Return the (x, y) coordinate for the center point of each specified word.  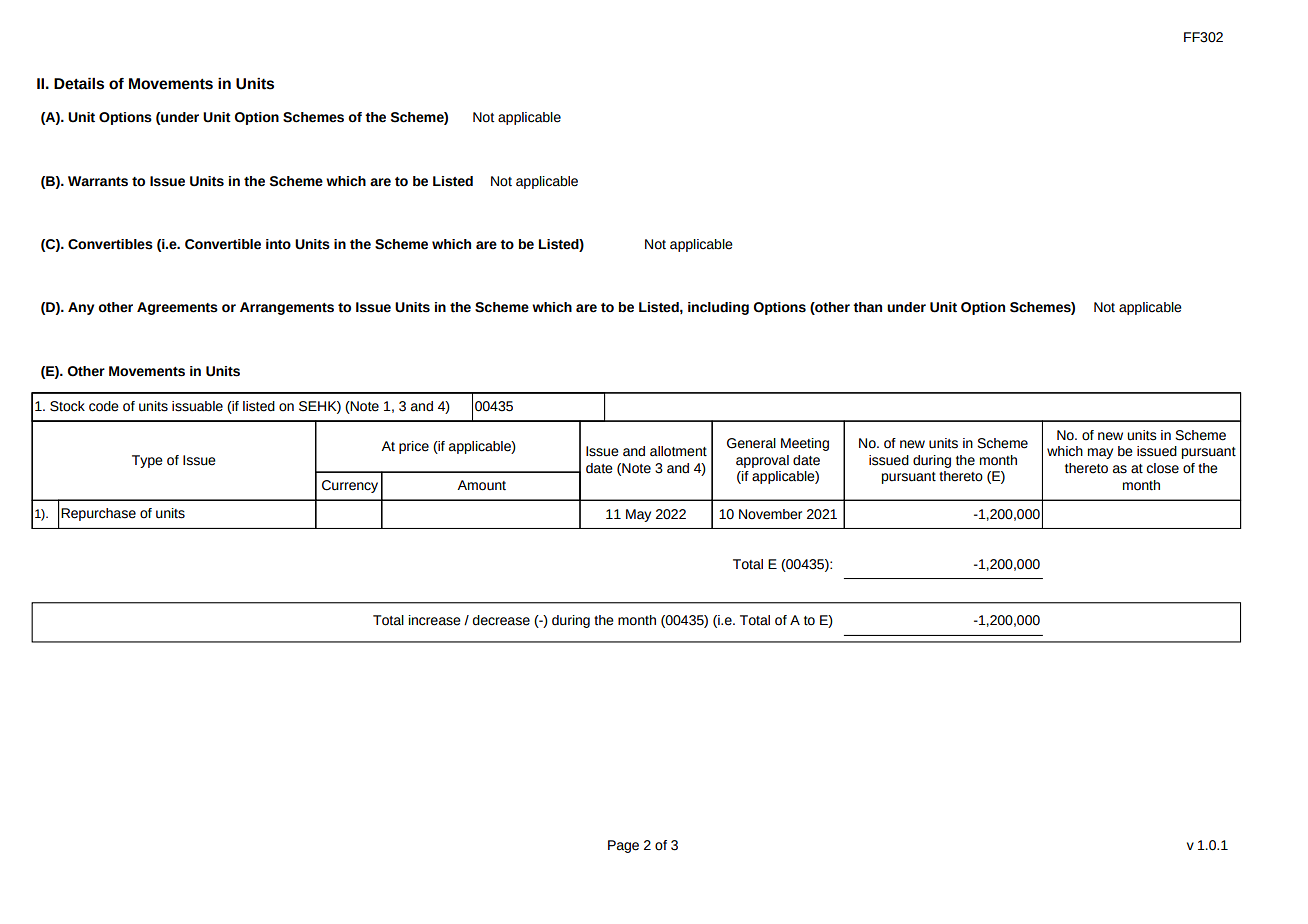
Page (623, 846)
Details (79, 84)
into (278, 244)
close (1163, 468)
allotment (678, 451)
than (867, 307)
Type (147, 461)
